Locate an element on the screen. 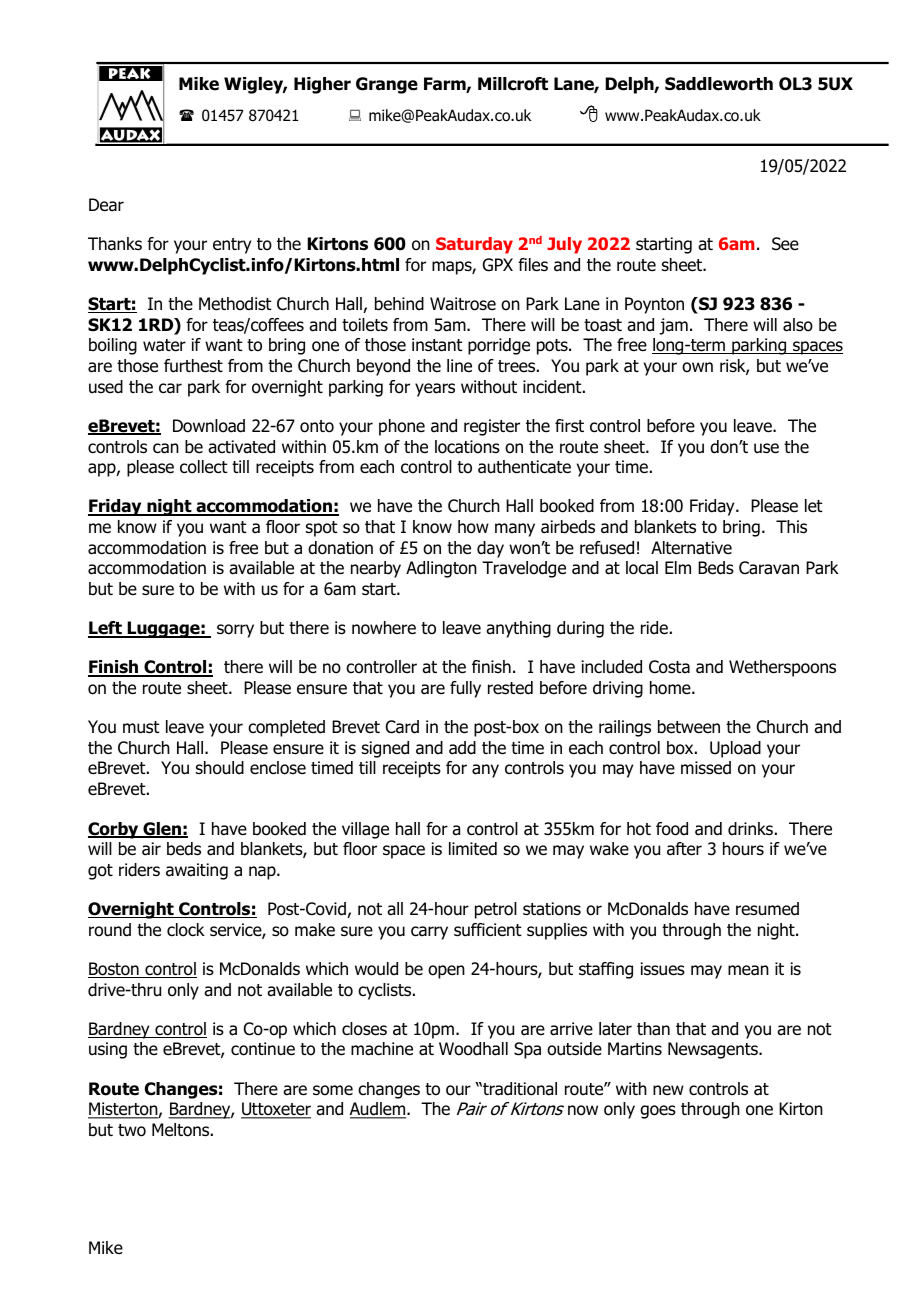  missed is located at coordinates (706, 768).
